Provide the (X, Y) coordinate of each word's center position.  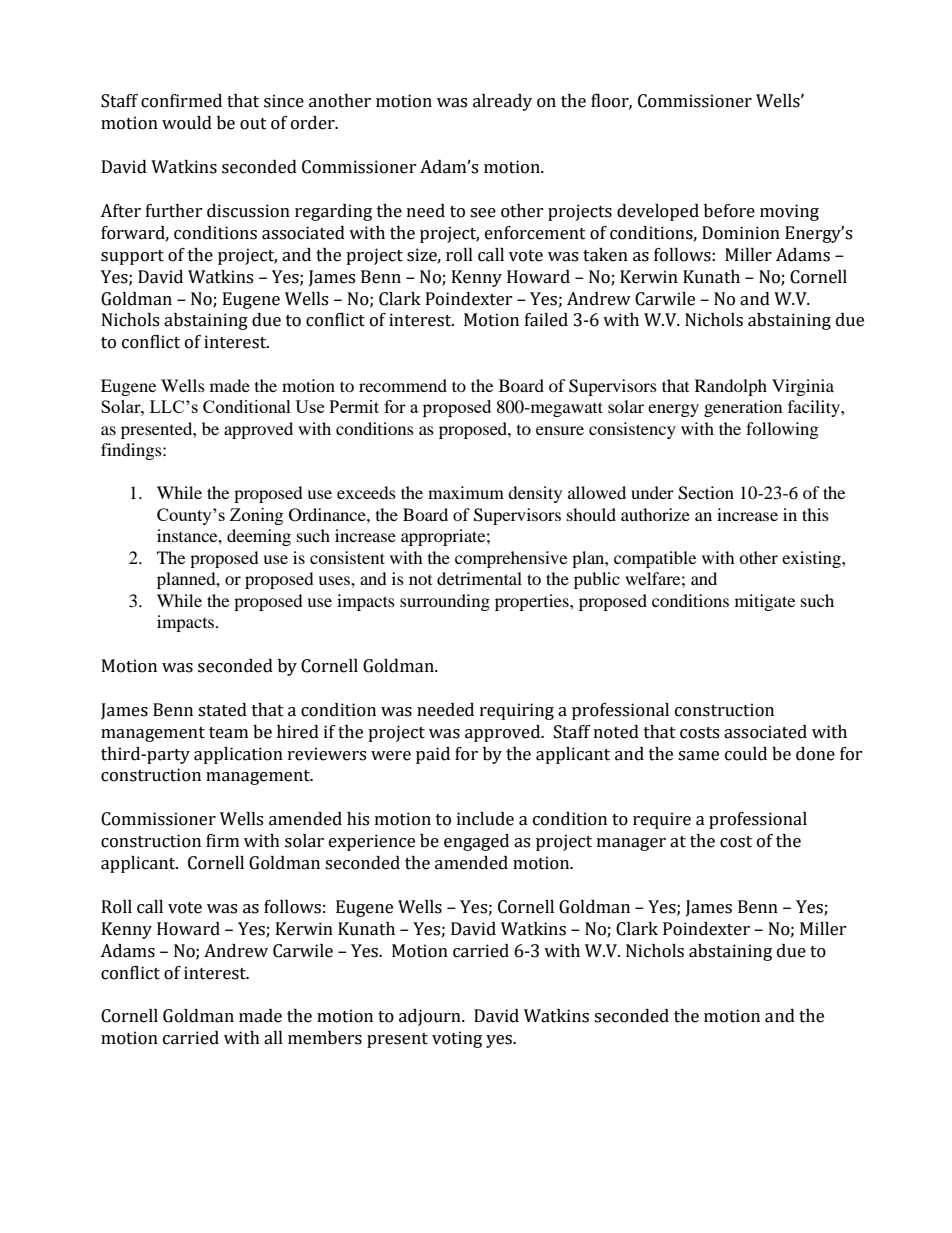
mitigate (765, 602)
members (325, 1038)
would (187, 123)
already (502, 102)
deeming (259, 537)
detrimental (479, 578)
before (729, 211)
